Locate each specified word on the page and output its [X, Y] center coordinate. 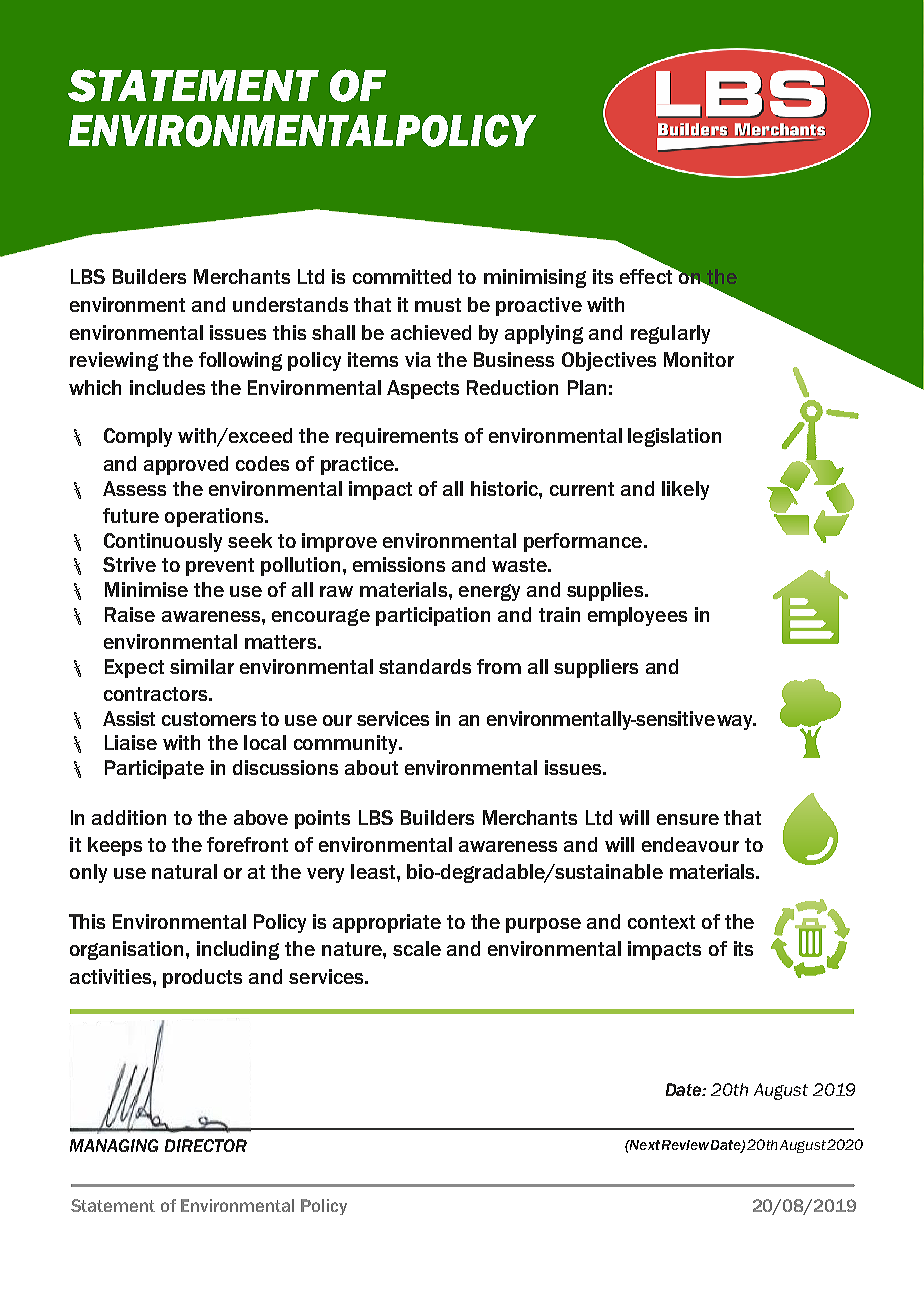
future [131, 515]
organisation [126, 950]
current [582, 489]
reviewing [114, 361]
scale [417, 948]
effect [647, 275]
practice [358, 465]
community [347, 744]
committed [402, 276]
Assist [129, 718]
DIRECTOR [206, 1145]
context [661, 922]
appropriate [387, 923]
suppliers [596, 668]
